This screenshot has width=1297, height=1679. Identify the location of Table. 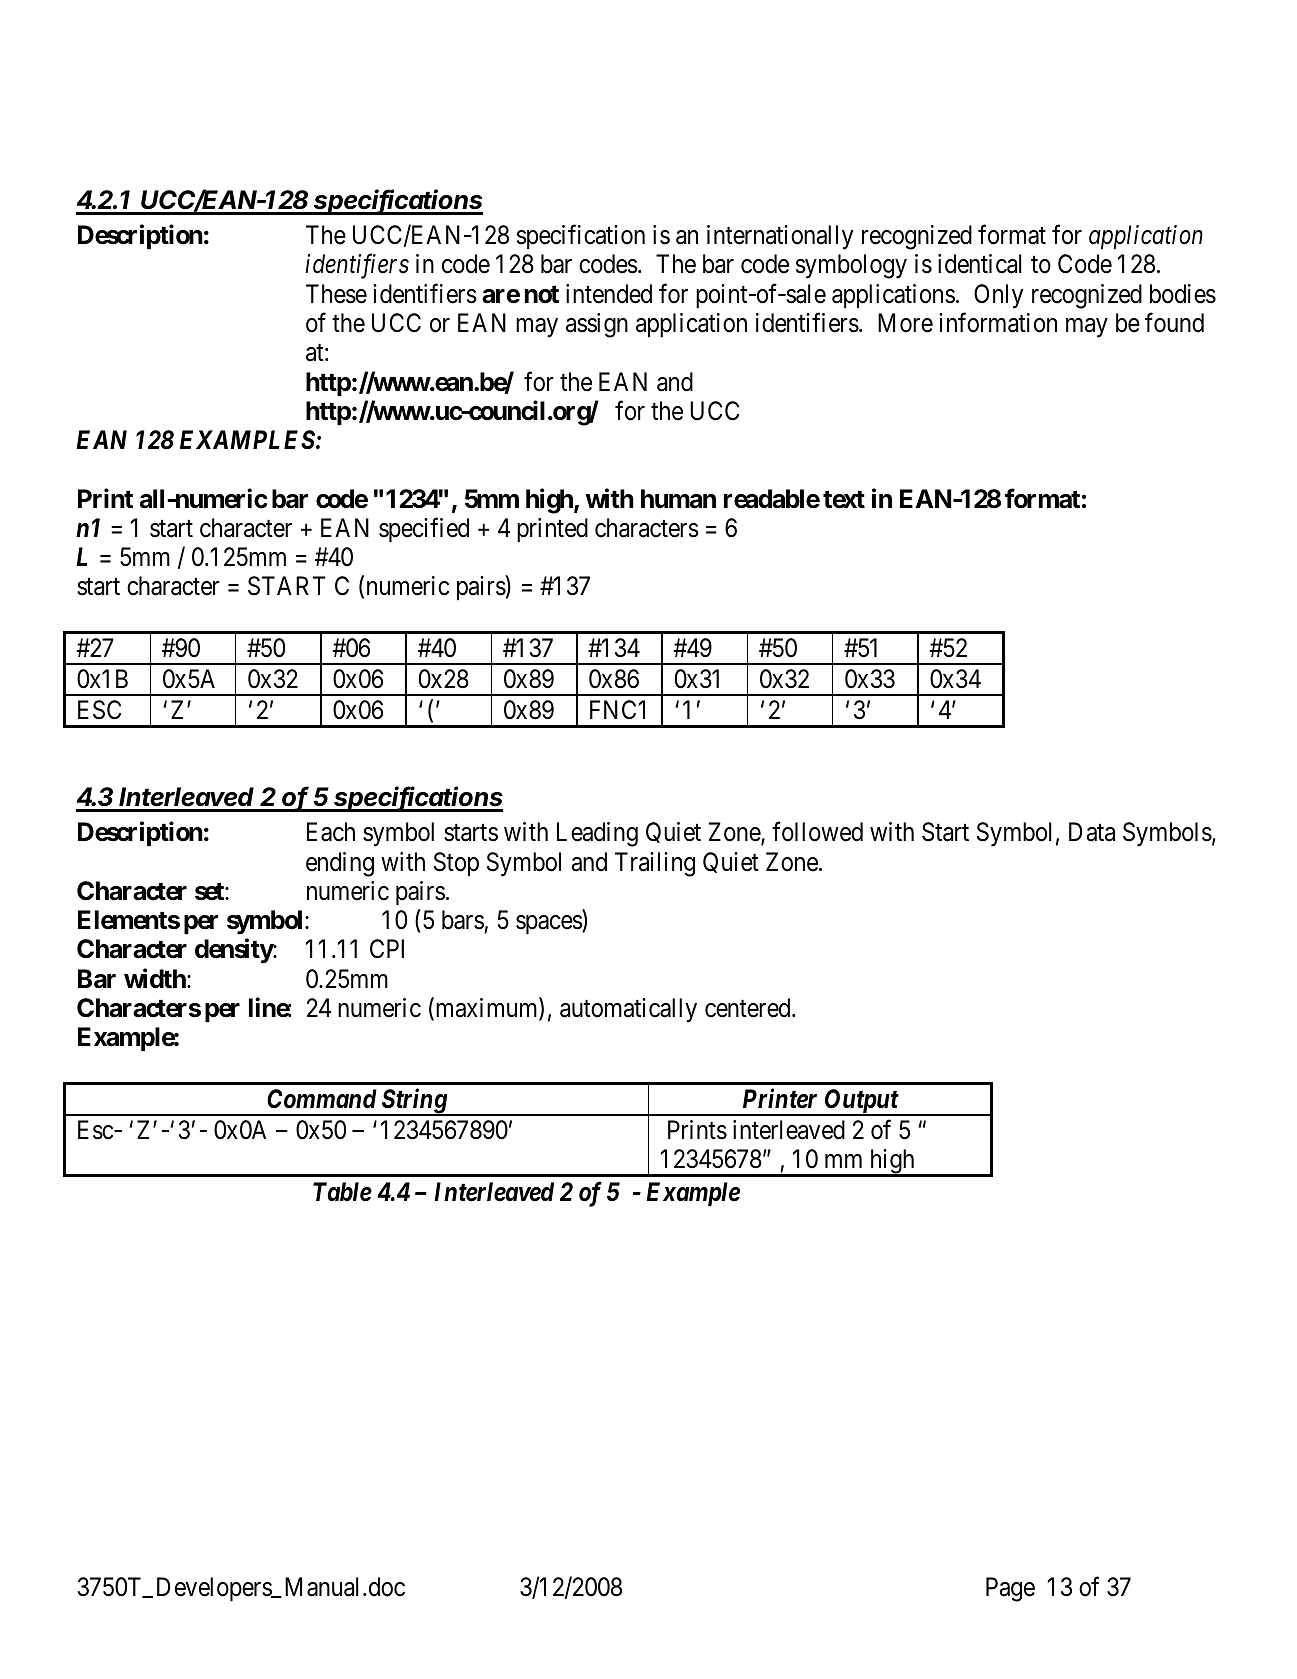
(342, 1192).
